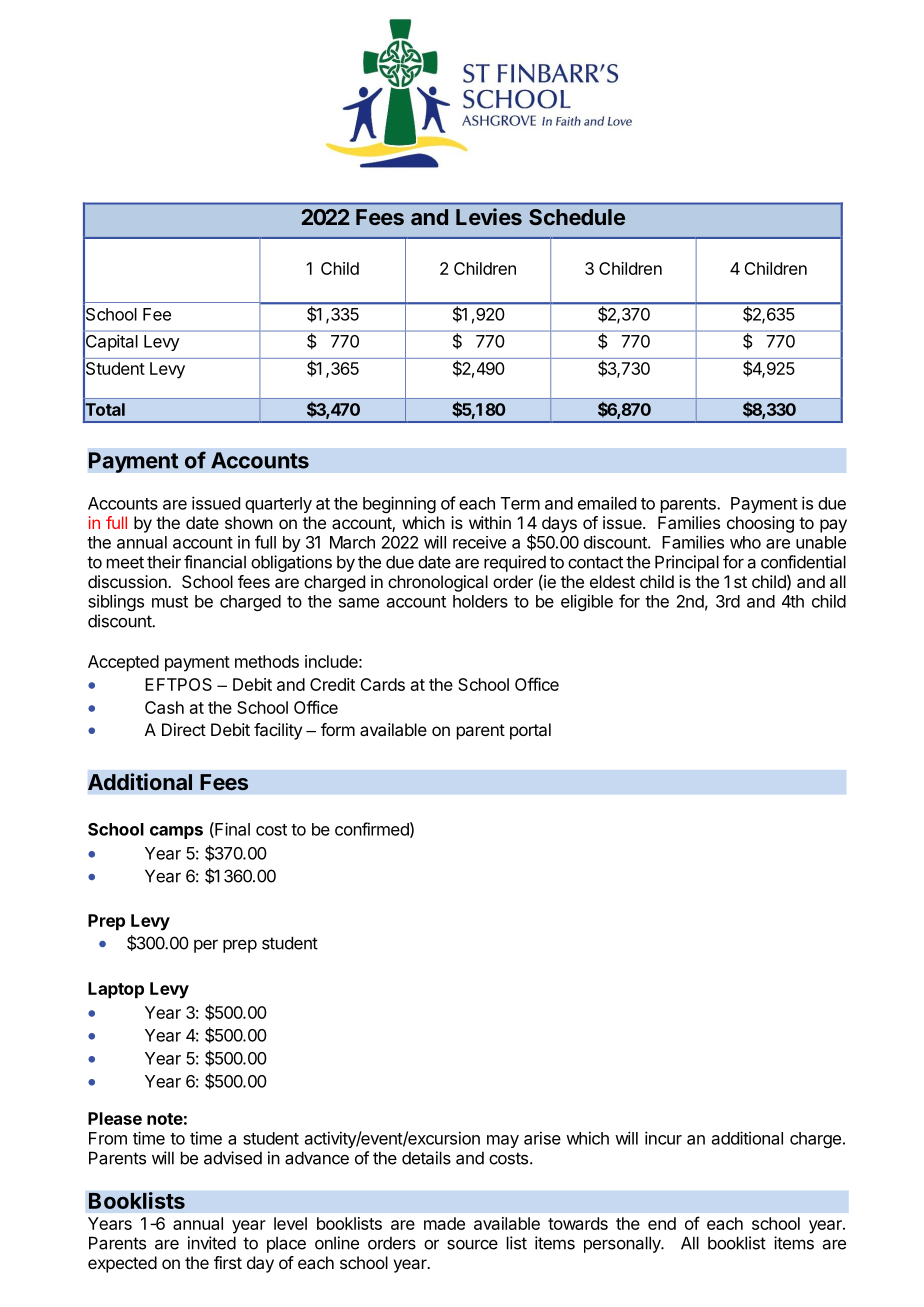 Image resolution: width=924 pixels, height=1307 pixels. I want to click on shown, so click(249, 522).
